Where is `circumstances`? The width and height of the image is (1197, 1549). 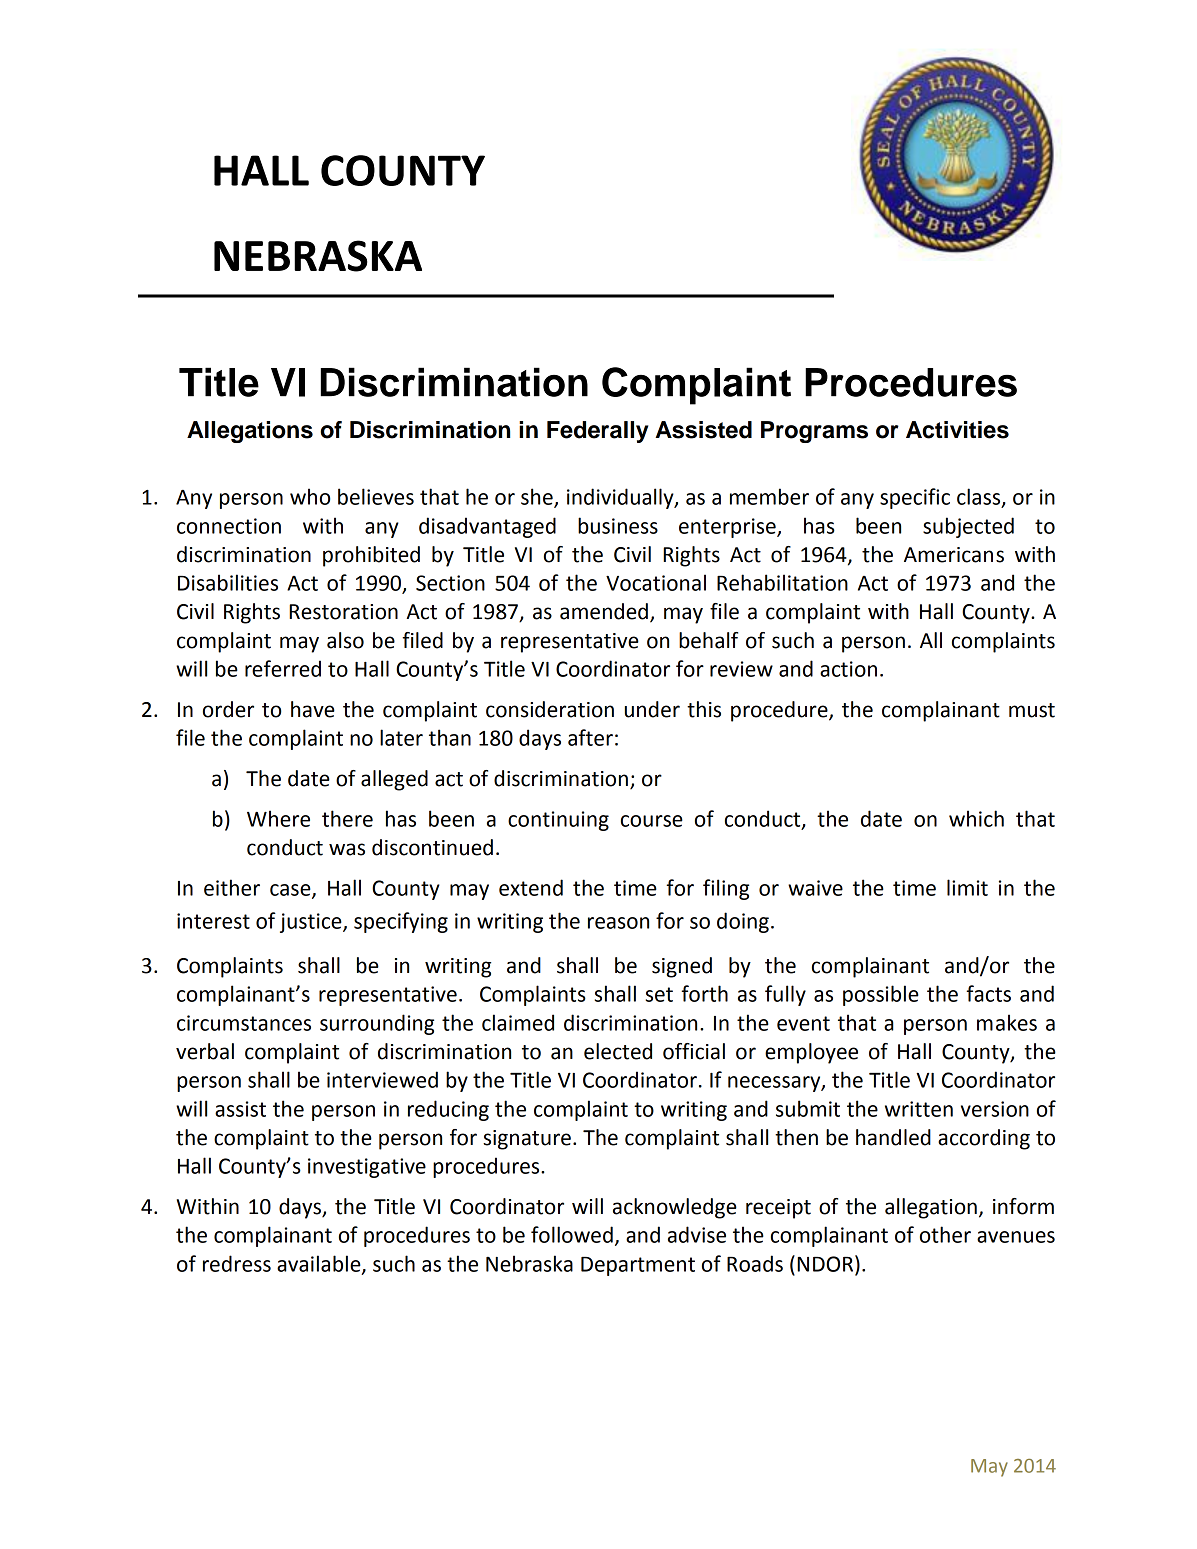 circumstances is located at coordinates (244, 1023).
